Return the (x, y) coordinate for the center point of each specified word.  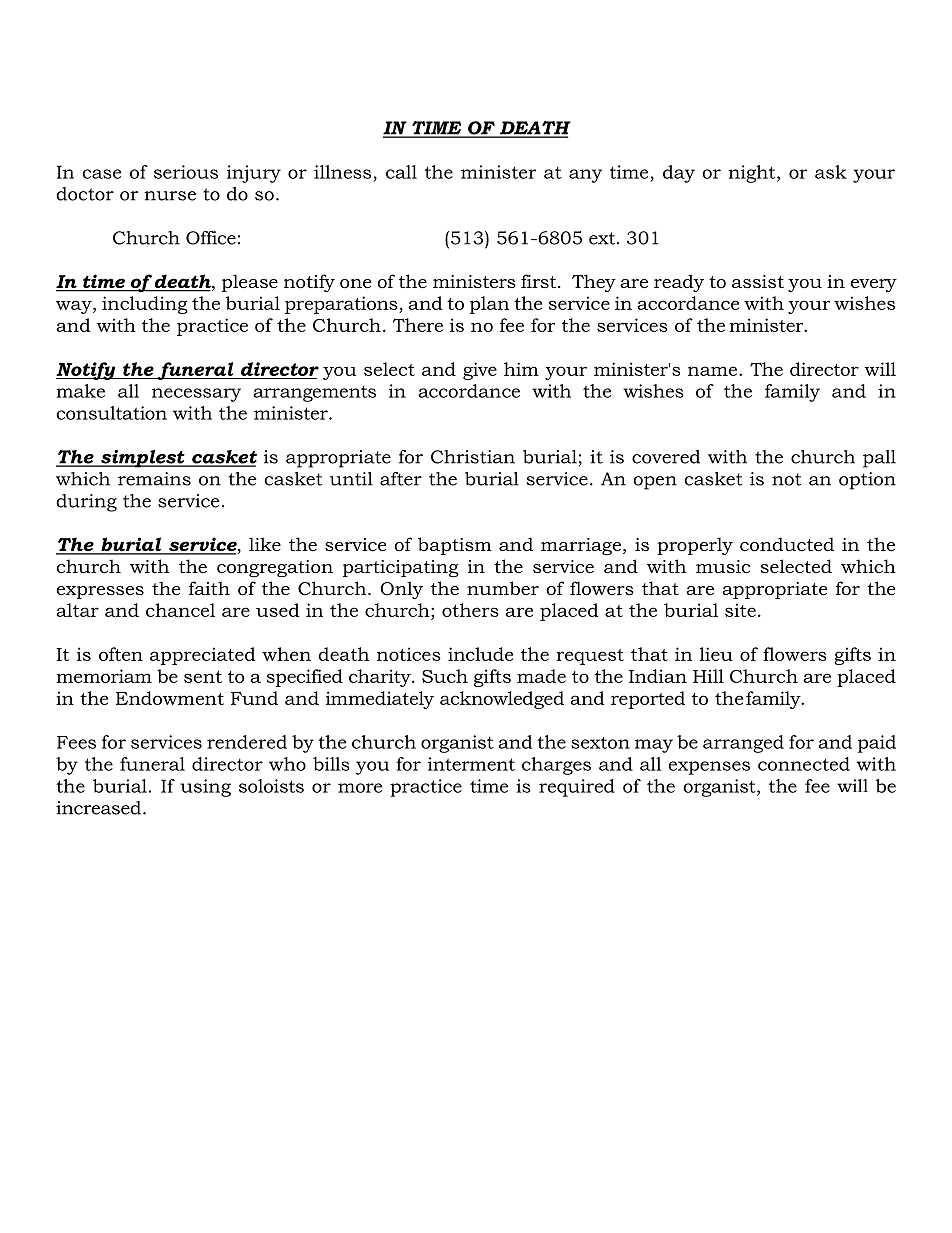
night (753, 174)
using (205, 788)
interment (471, 764)
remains (154, 479)
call (401, 172)
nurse (170, 196)
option (867, 481)
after (401, 479)
